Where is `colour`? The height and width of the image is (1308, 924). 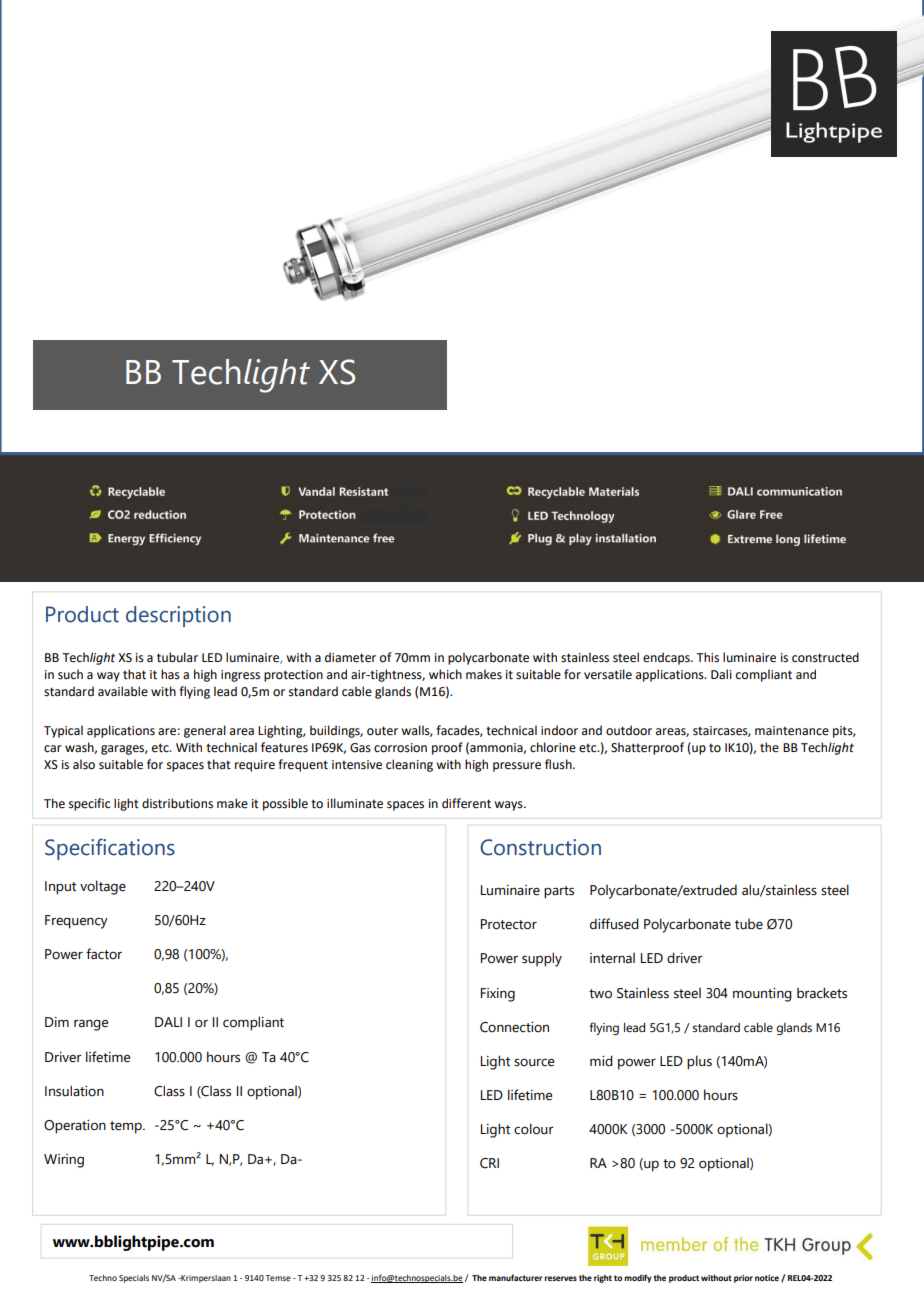
colour is located at coordinates (534, 1129).
